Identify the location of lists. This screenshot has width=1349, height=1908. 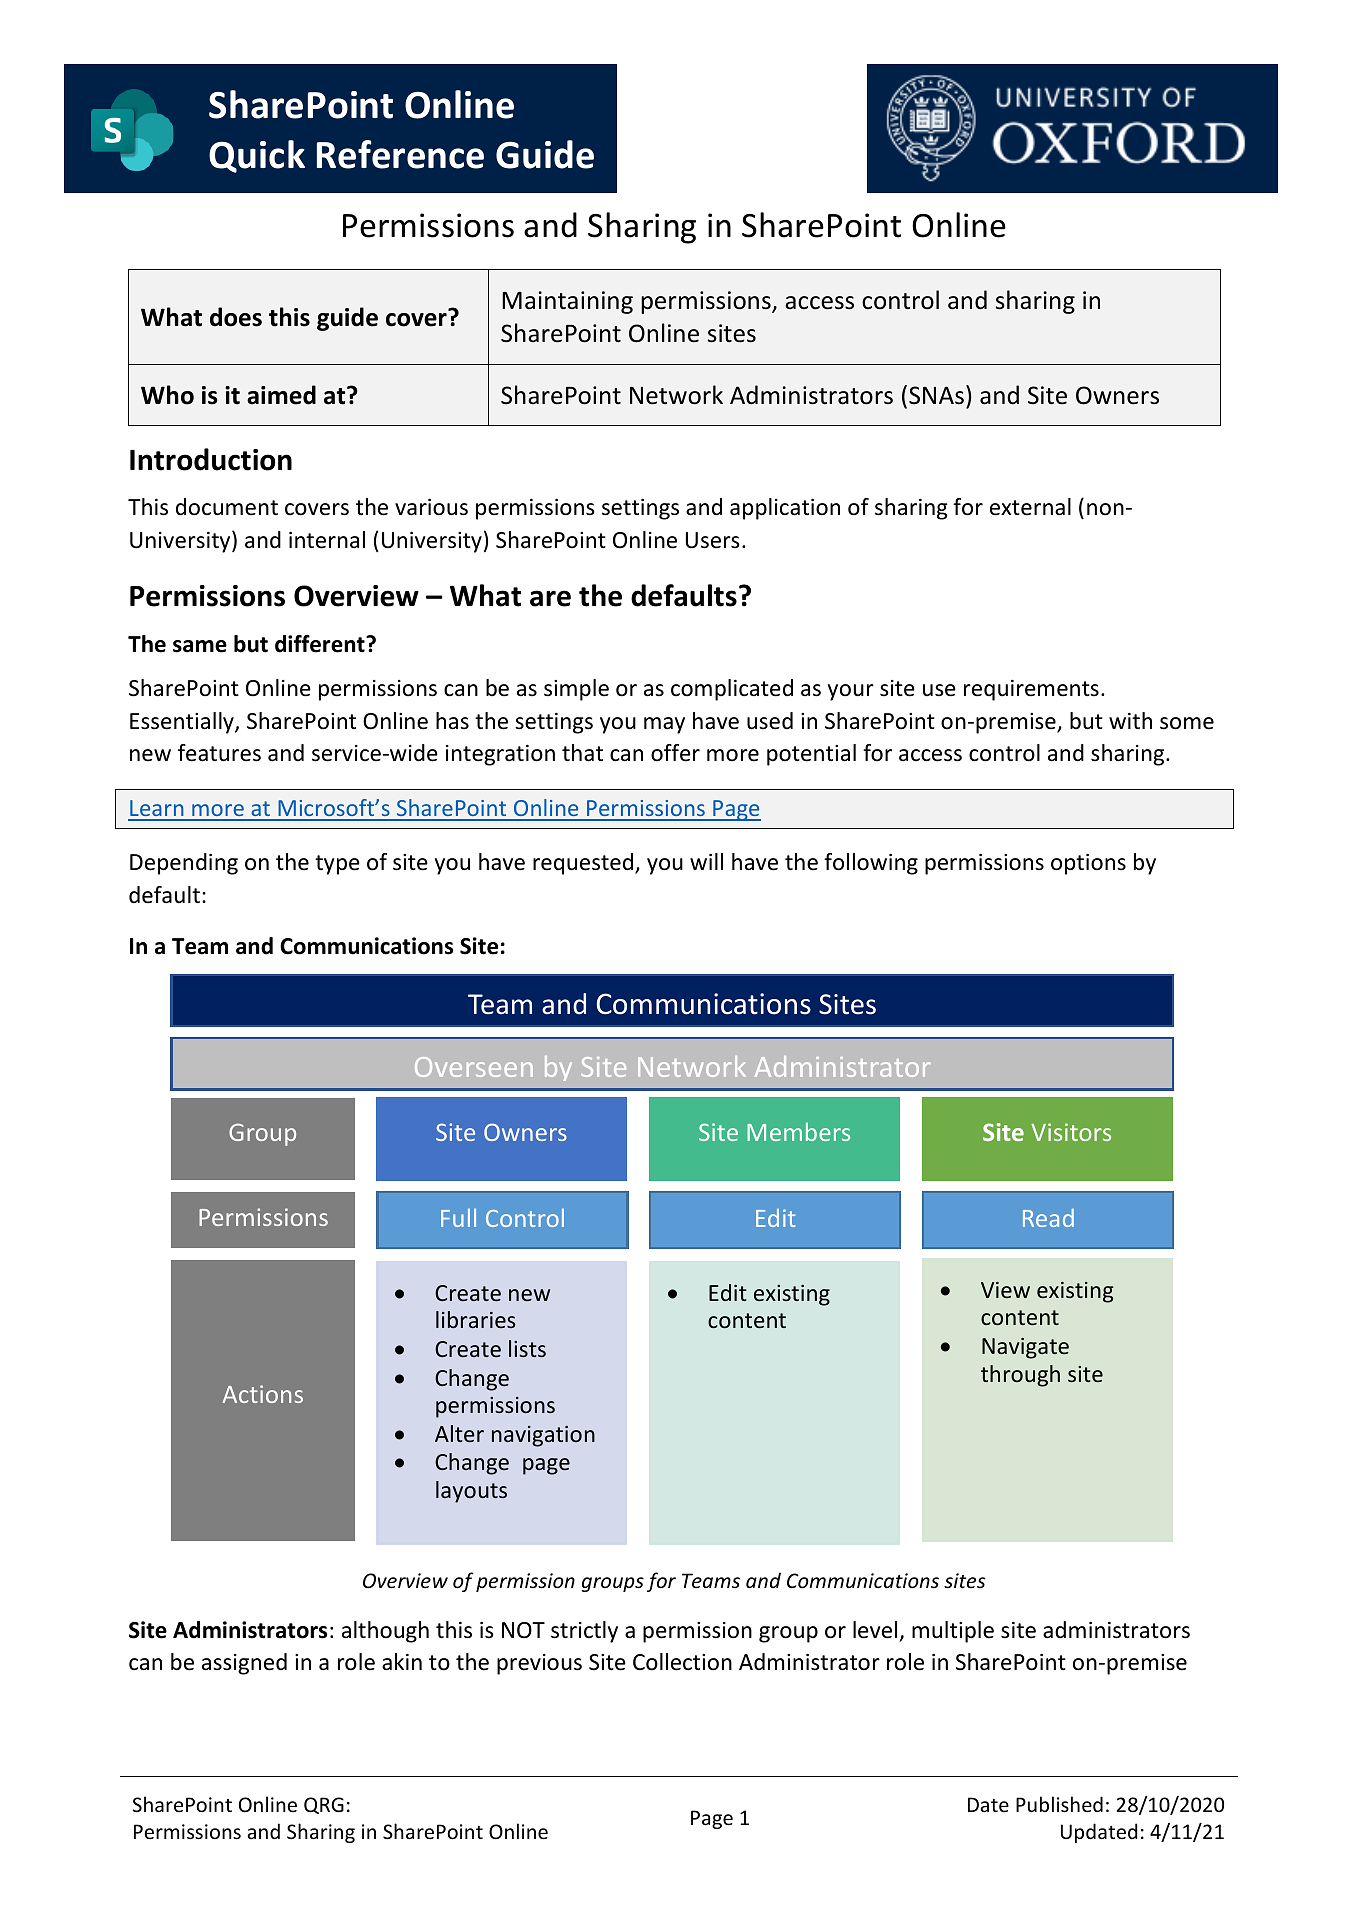
(527, 1348).
